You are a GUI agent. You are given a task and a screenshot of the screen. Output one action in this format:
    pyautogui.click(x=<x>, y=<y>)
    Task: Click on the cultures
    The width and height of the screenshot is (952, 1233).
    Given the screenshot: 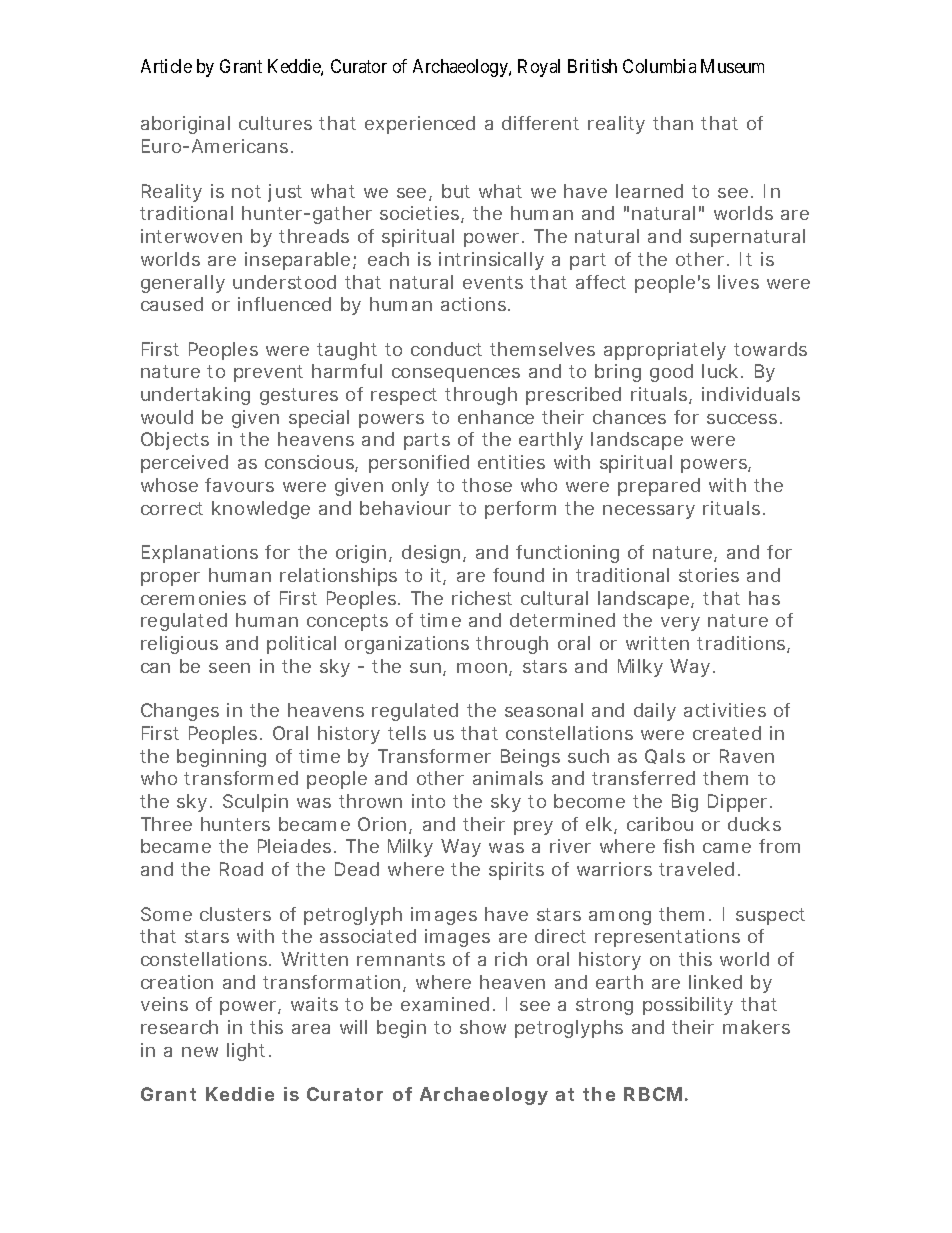 What is the action you would take?
    pyautogui.click(x=275, y=123)
